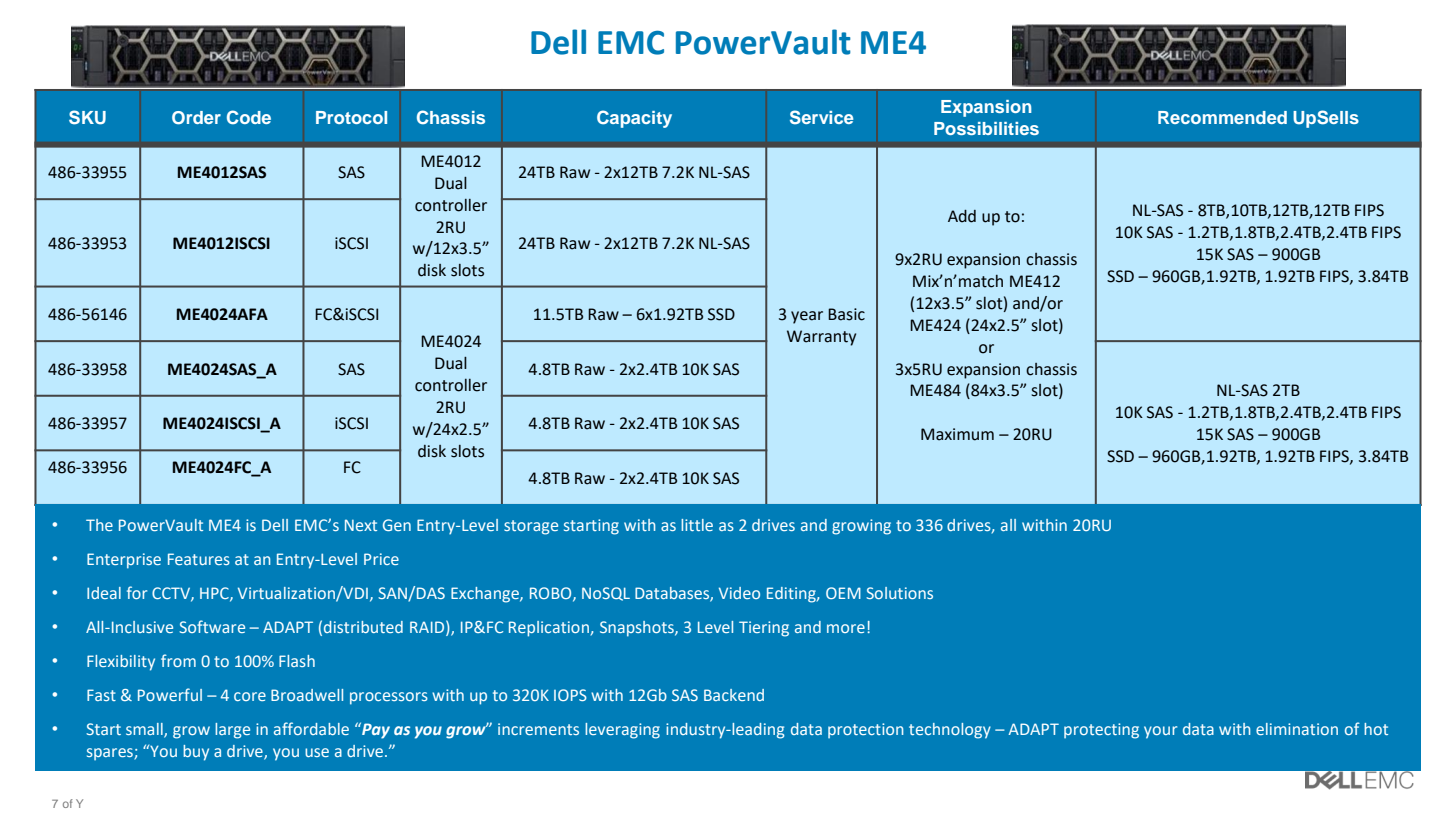  Describe the element at coordinates (634, 119) in the screenshot. I see `Capacity` at that location.
